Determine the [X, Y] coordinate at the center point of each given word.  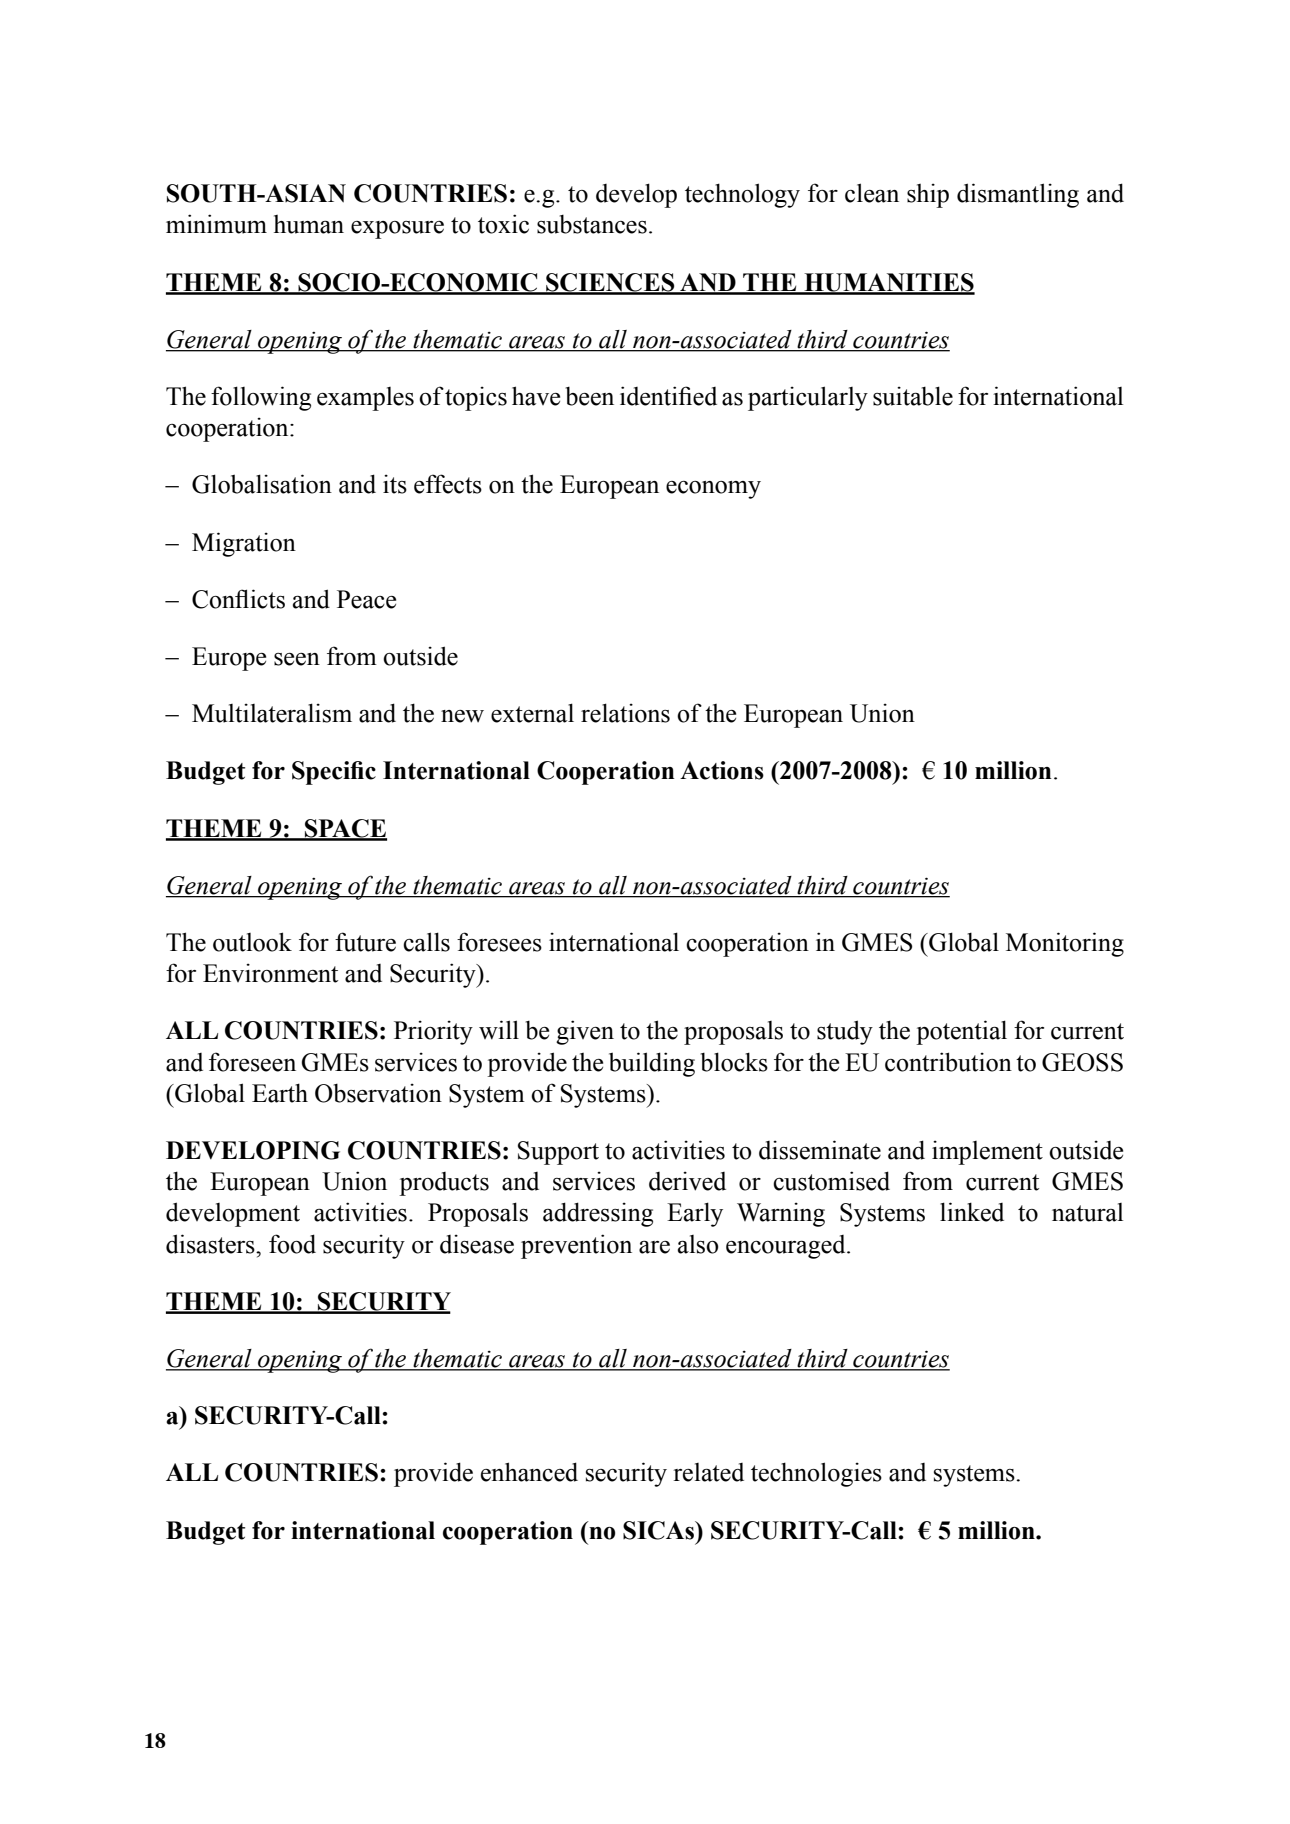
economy [713, 490]
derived [687, 1181]
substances [592, 224]
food [292, 1244]
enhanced [529, 1472]
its [395, 484]
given [585, 1032]
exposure [397, 230]
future [365, 942]
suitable [913, 396]
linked [972, 1212]
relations [625, 713]
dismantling [1018, 195]
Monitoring [1065, 944]
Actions [722, 770]
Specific [334, 773]
